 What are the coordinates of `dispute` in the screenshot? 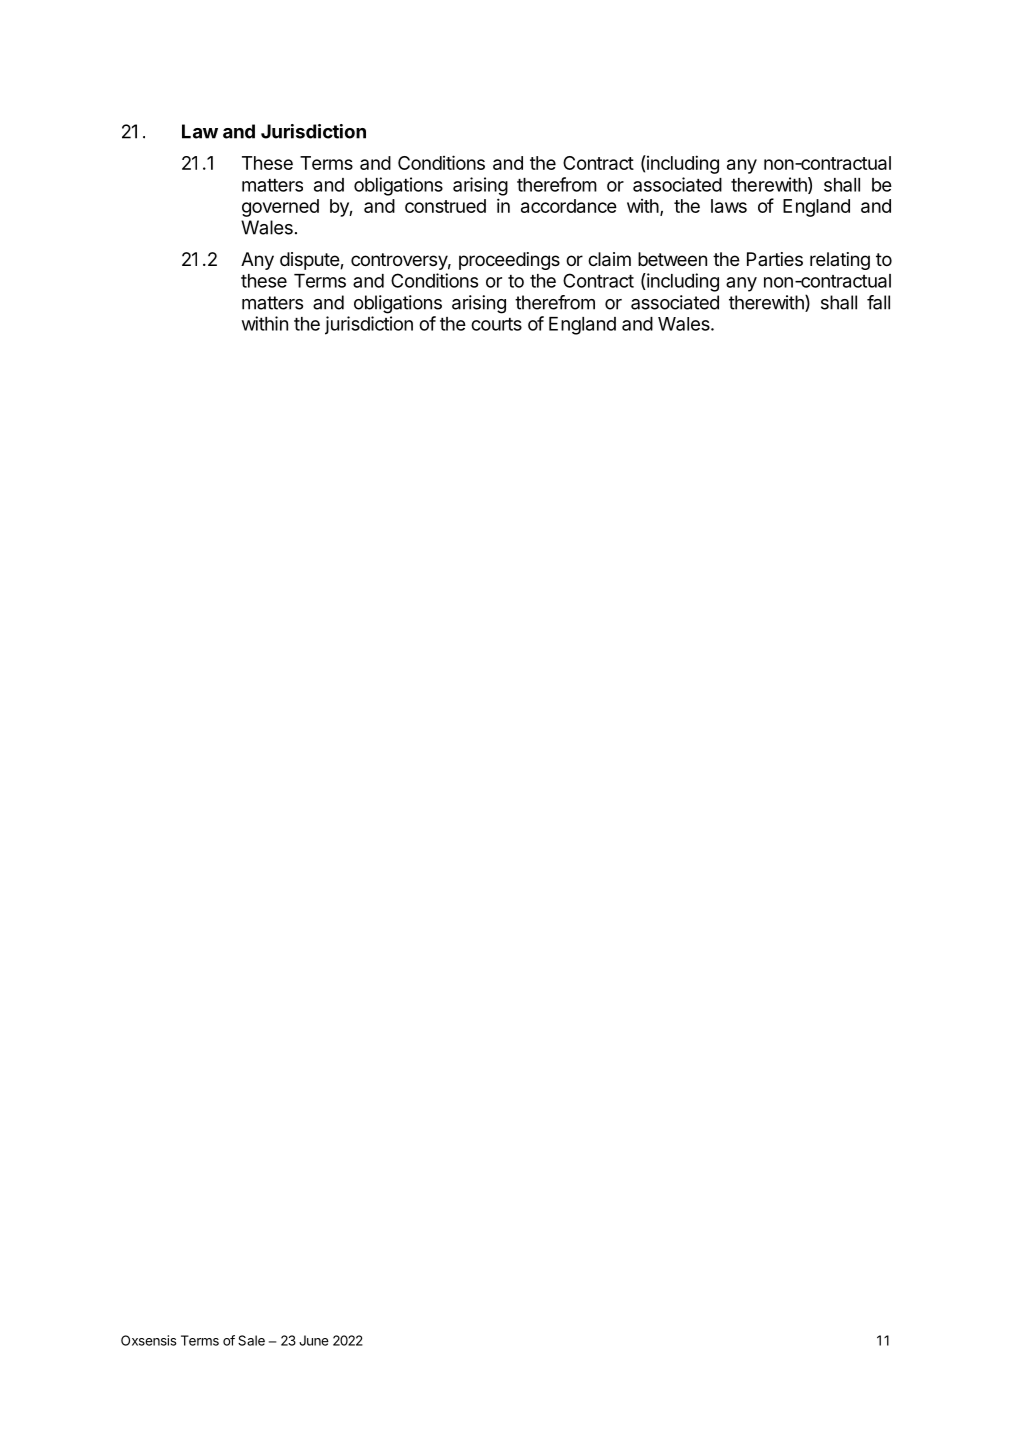 It's located at (310, 261).
